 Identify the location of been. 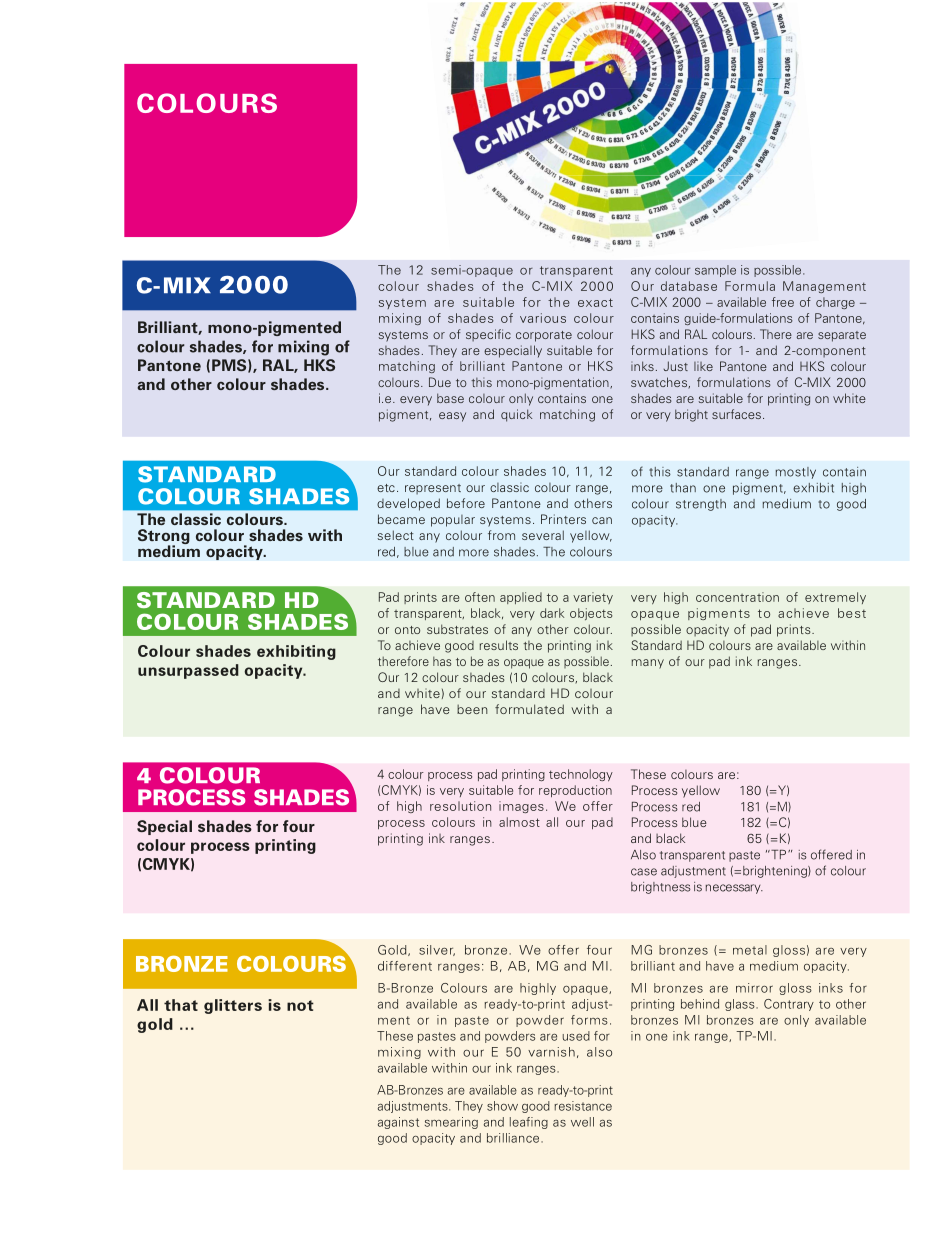
(472, 709).
